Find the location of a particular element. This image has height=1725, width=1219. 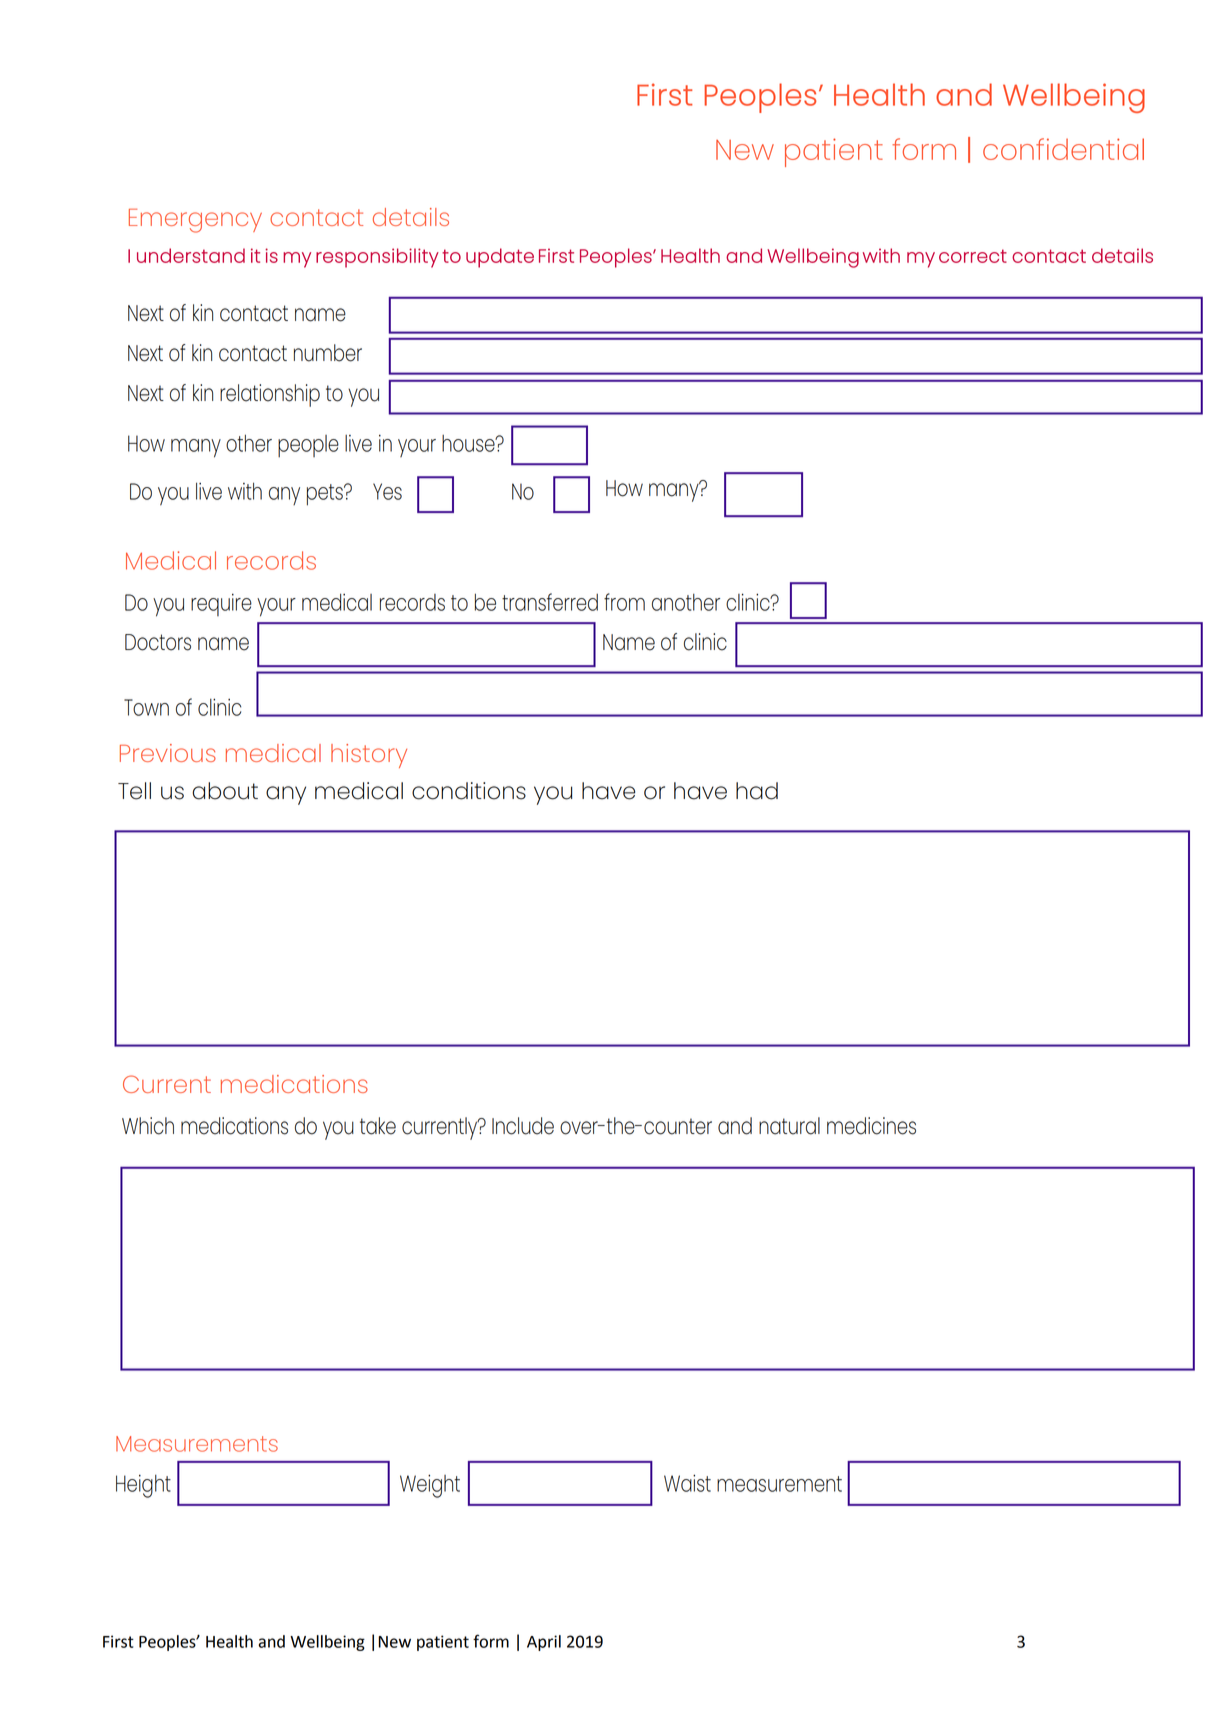

medicines is located at coordinates (871, 1126).
